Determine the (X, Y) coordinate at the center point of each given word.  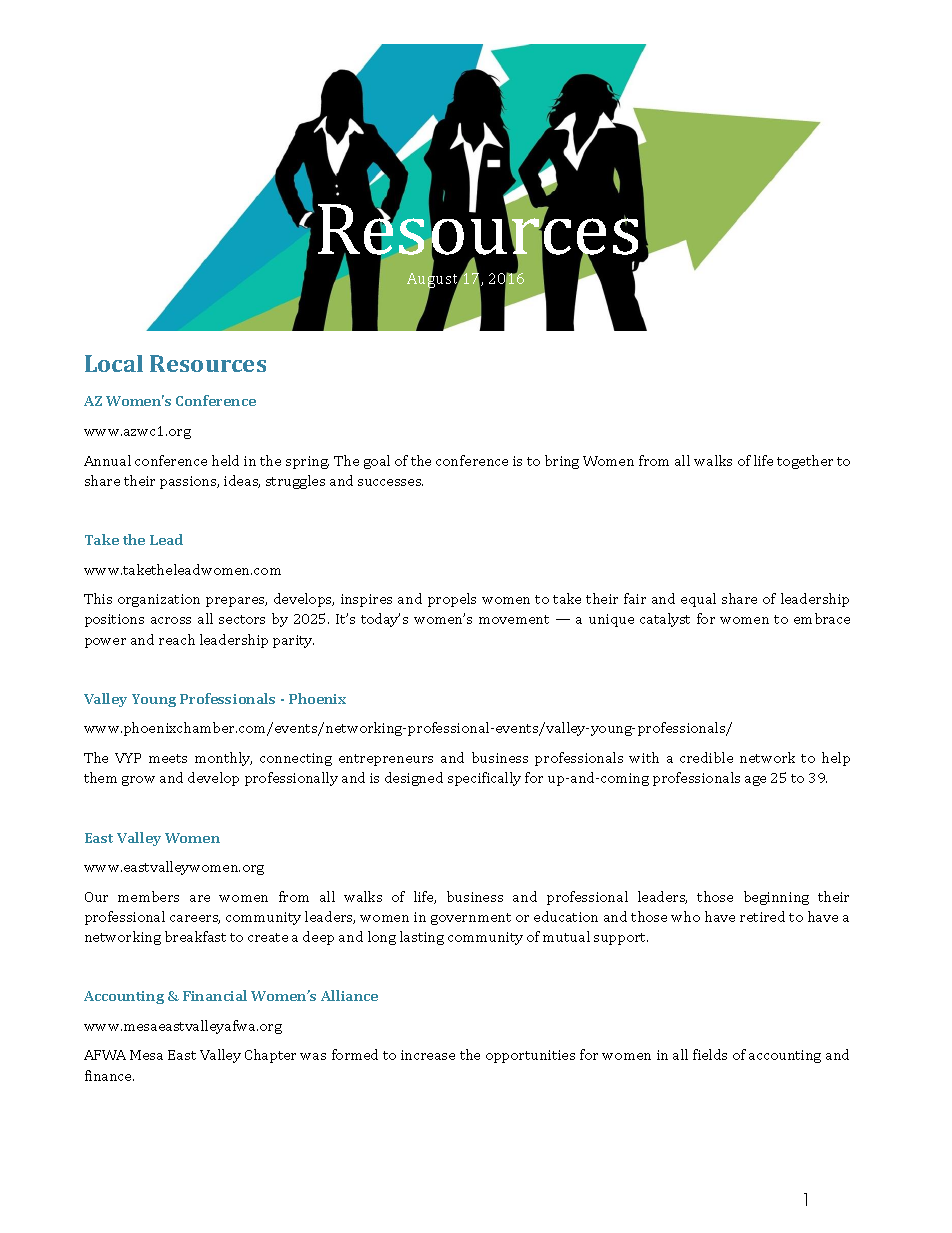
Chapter (270, 1056)
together (805, 462)
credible (706, 757)
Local (114, 363)
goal (377, 462)
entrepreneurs (386, 760)
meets (168, 758)
